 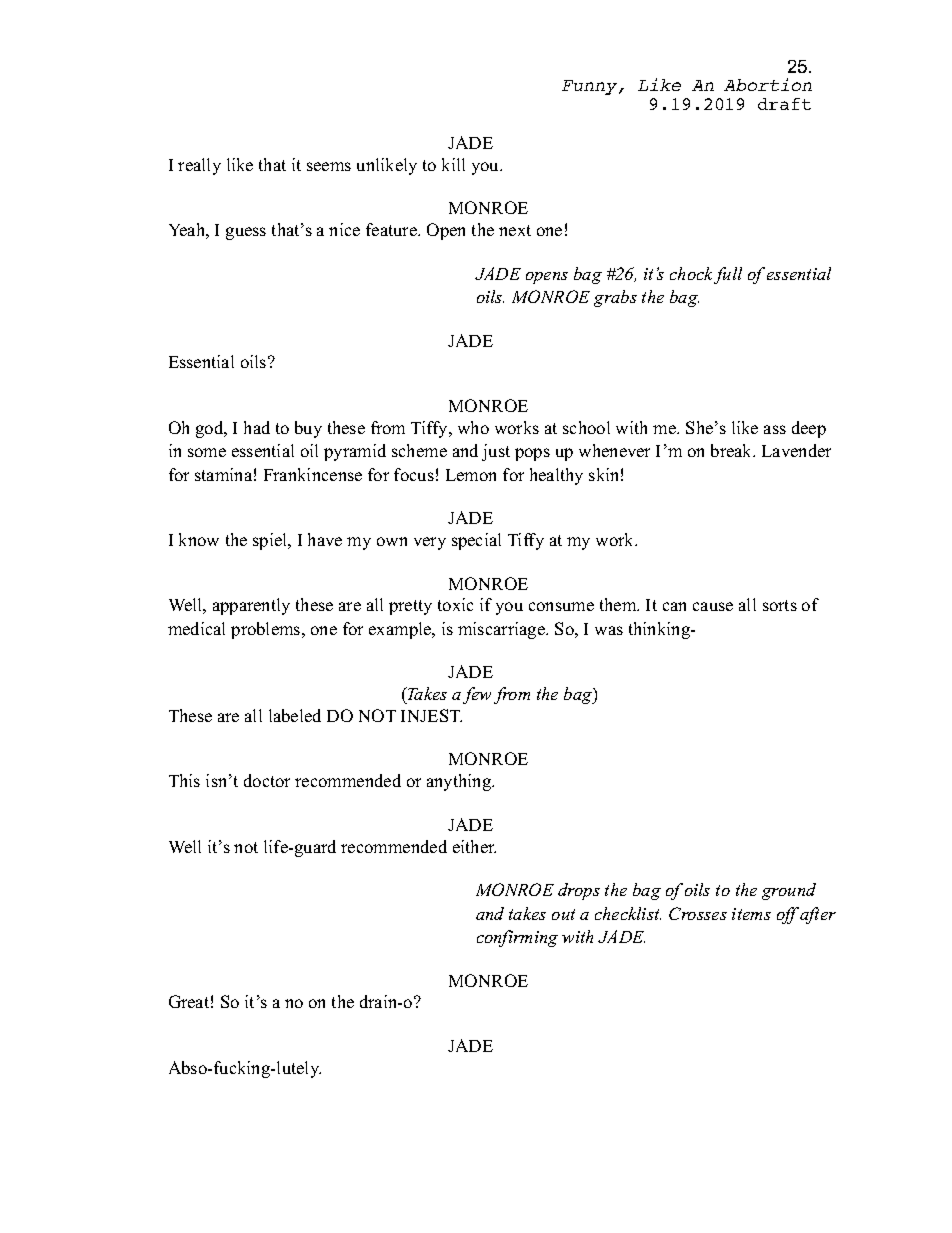 What do you see at coordinates (775, 429) in the screenshot?
I see `ass` at bounding box center [775, 429].
